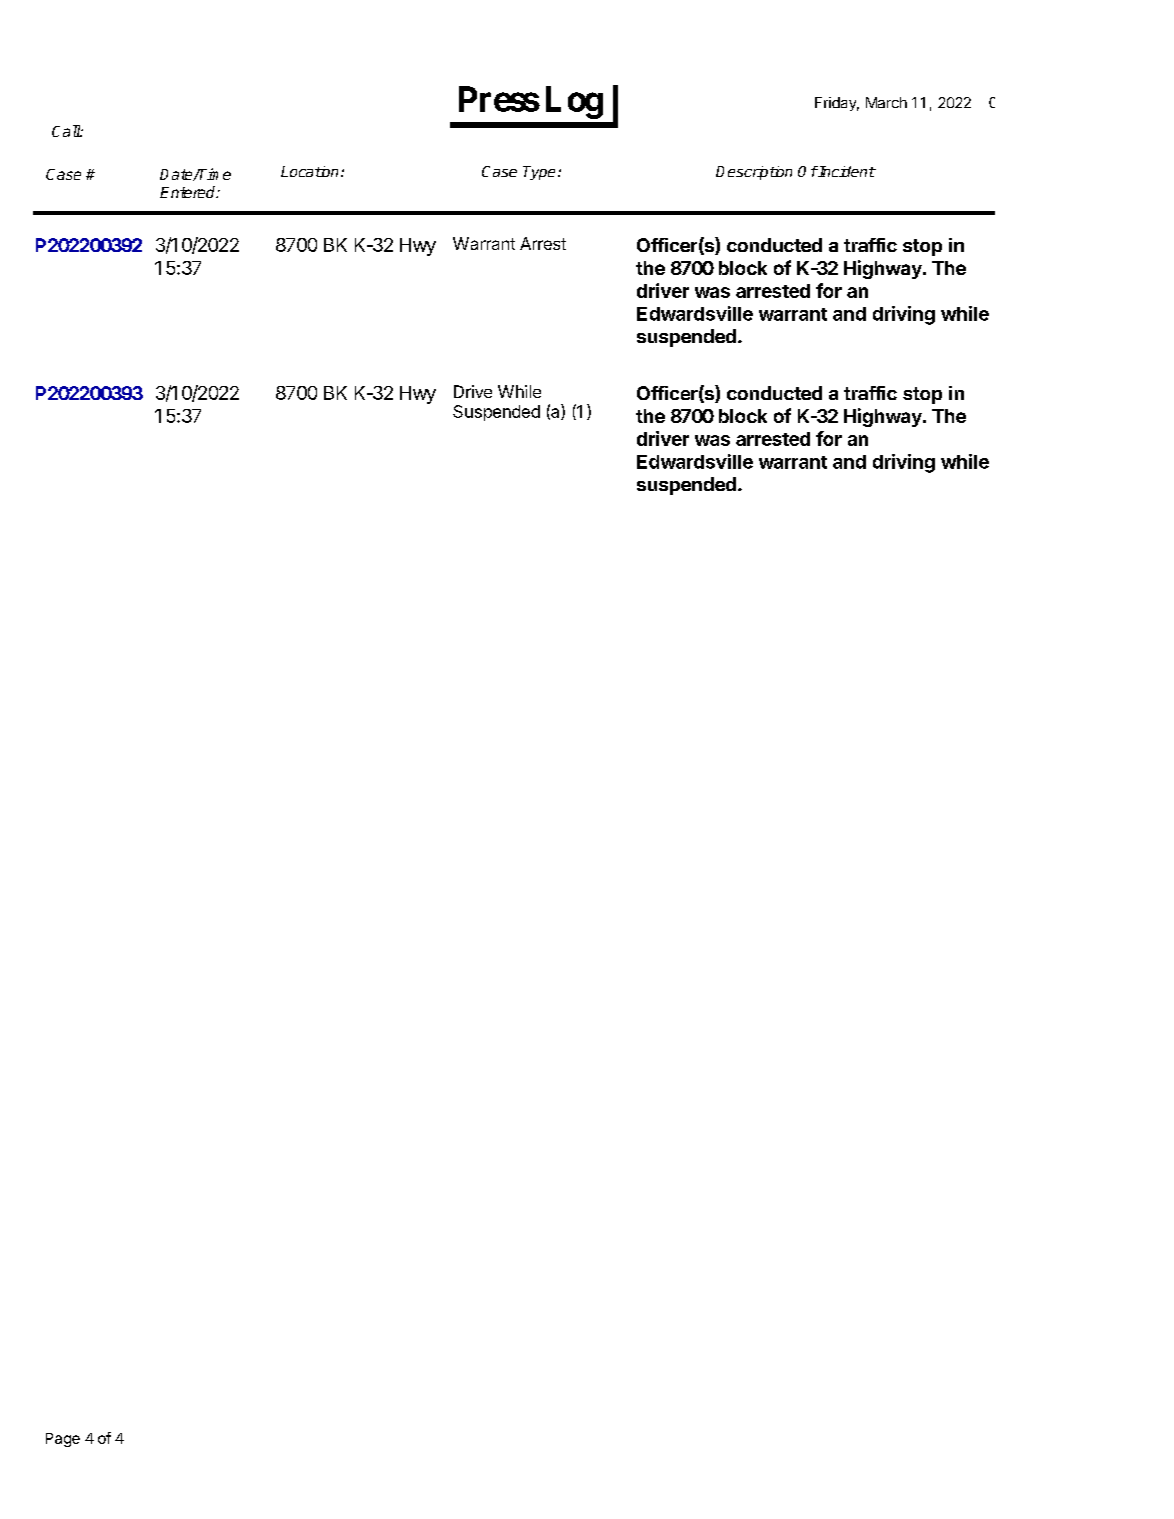 The image size is (1174, 1519). What do you see at coordinates (539, 173) in the screenshot?
I see `Type` at bounding box center [539, 173].
